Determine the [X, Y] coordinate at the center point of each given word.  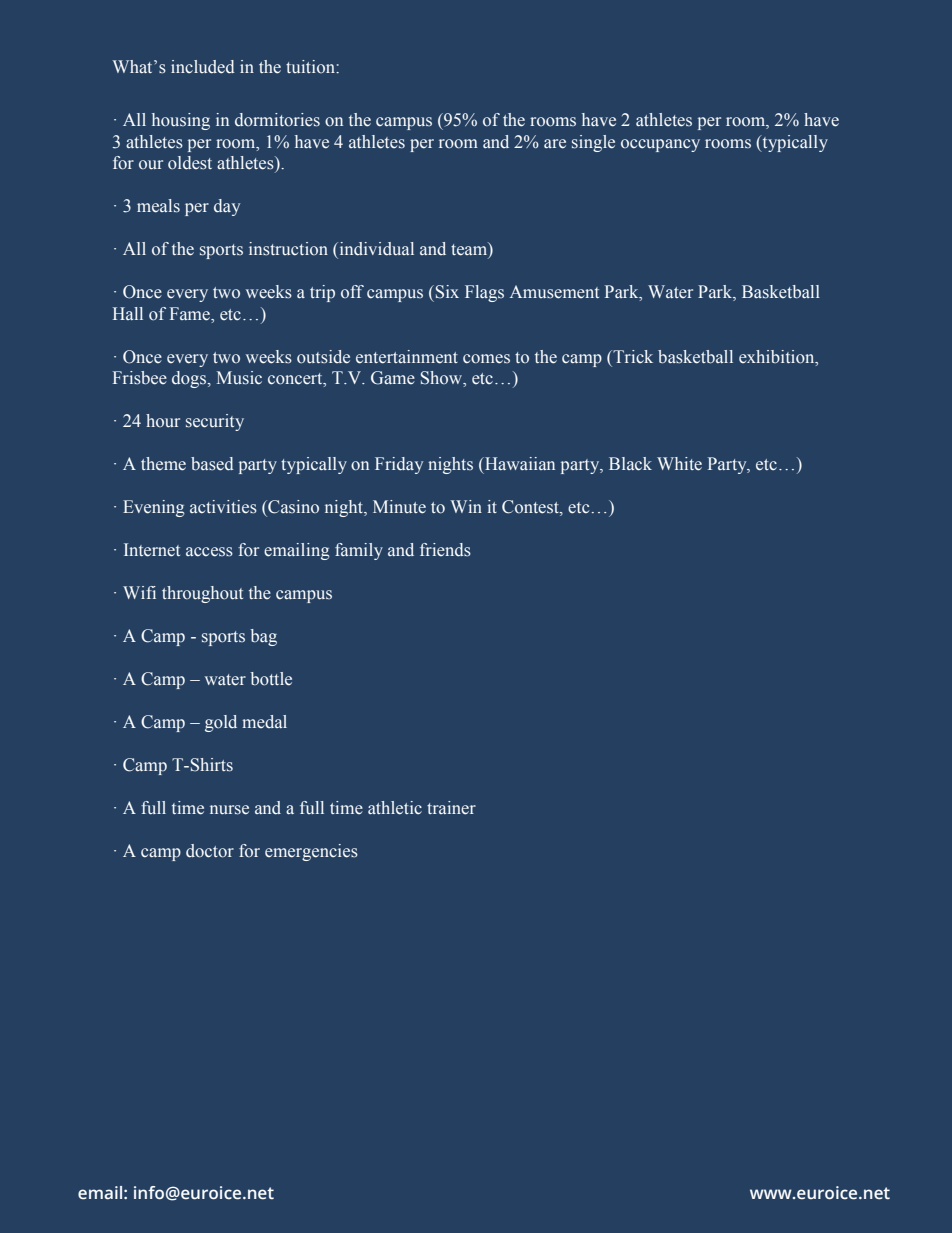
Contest [531, 508]
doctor [210, 851]
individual [375, 249]
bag [263, 637]
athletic [395, 808]
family [359, 551]
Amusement [554, 292]
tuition [311, 67]
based [212, 464]
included [203, 67]
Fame [191, 314]
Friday [399, 465]
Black [630, 464]
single [593, 143]
